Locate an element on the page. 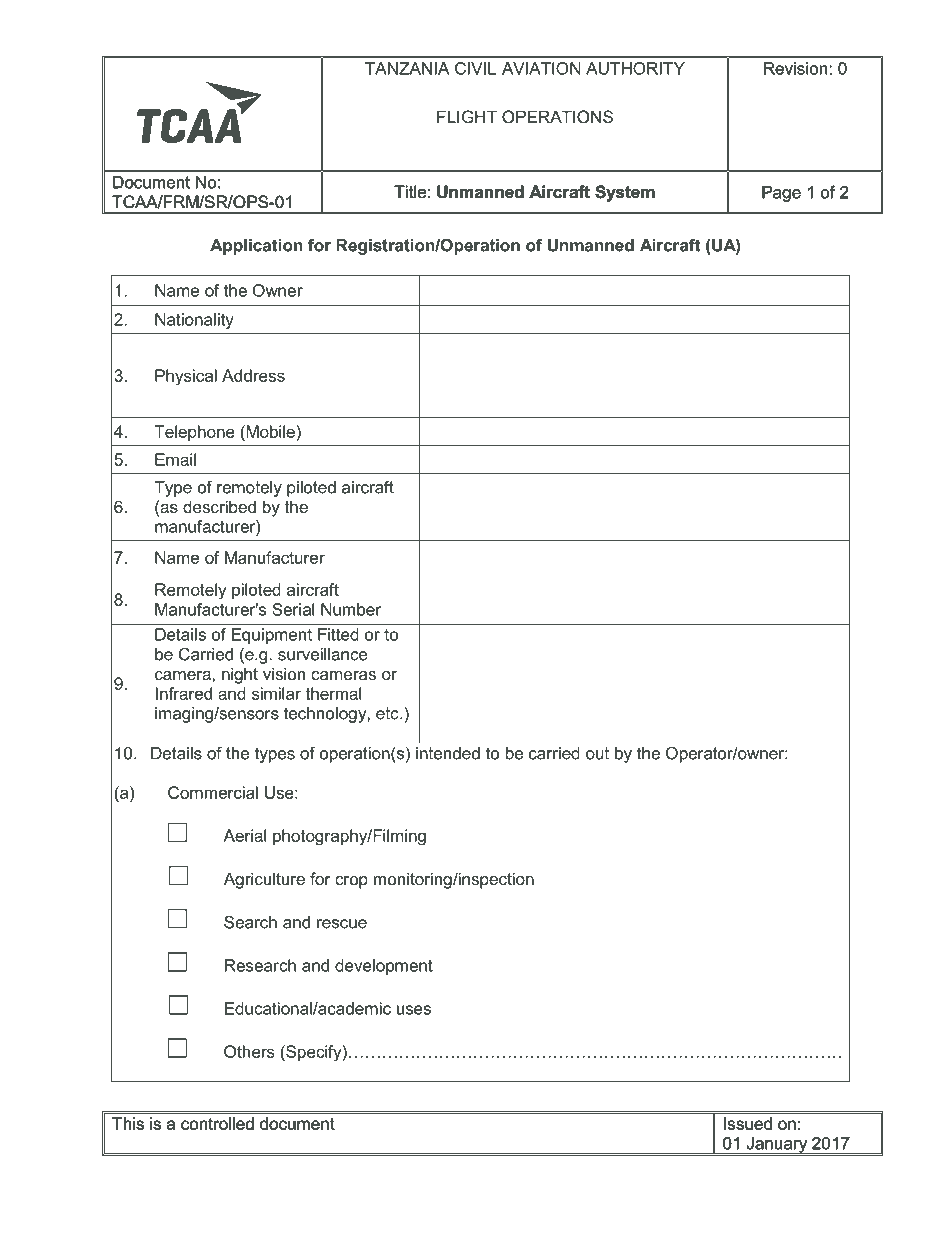  Application is located at coordinates (256, 247).
